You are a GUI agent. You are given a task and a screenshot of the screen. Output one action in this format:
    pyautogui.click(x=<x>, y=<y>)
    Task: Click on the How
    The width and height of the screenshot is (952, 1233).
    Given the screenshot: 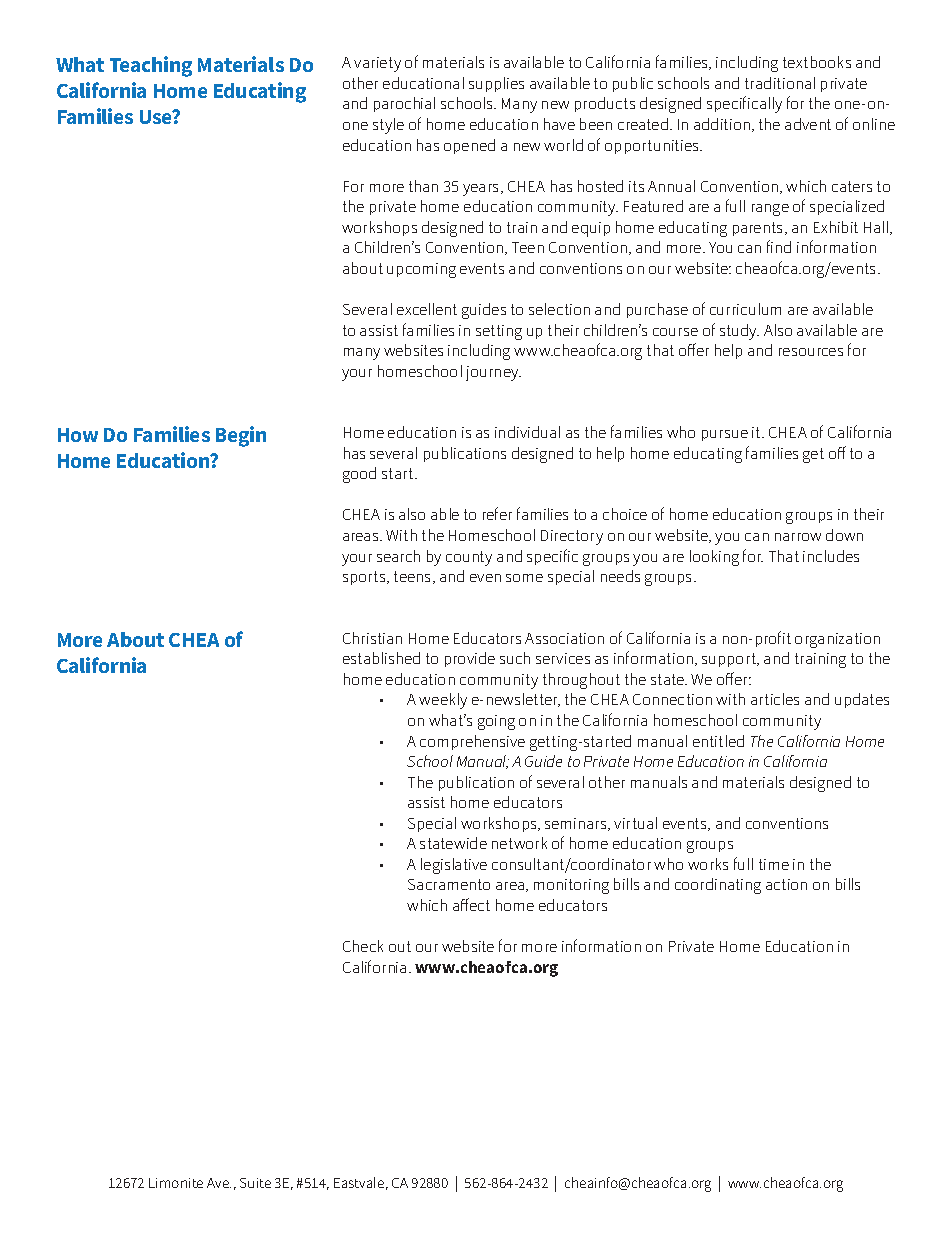 What is the action you would take?
    pyautogui.click(x=78, y=435)
